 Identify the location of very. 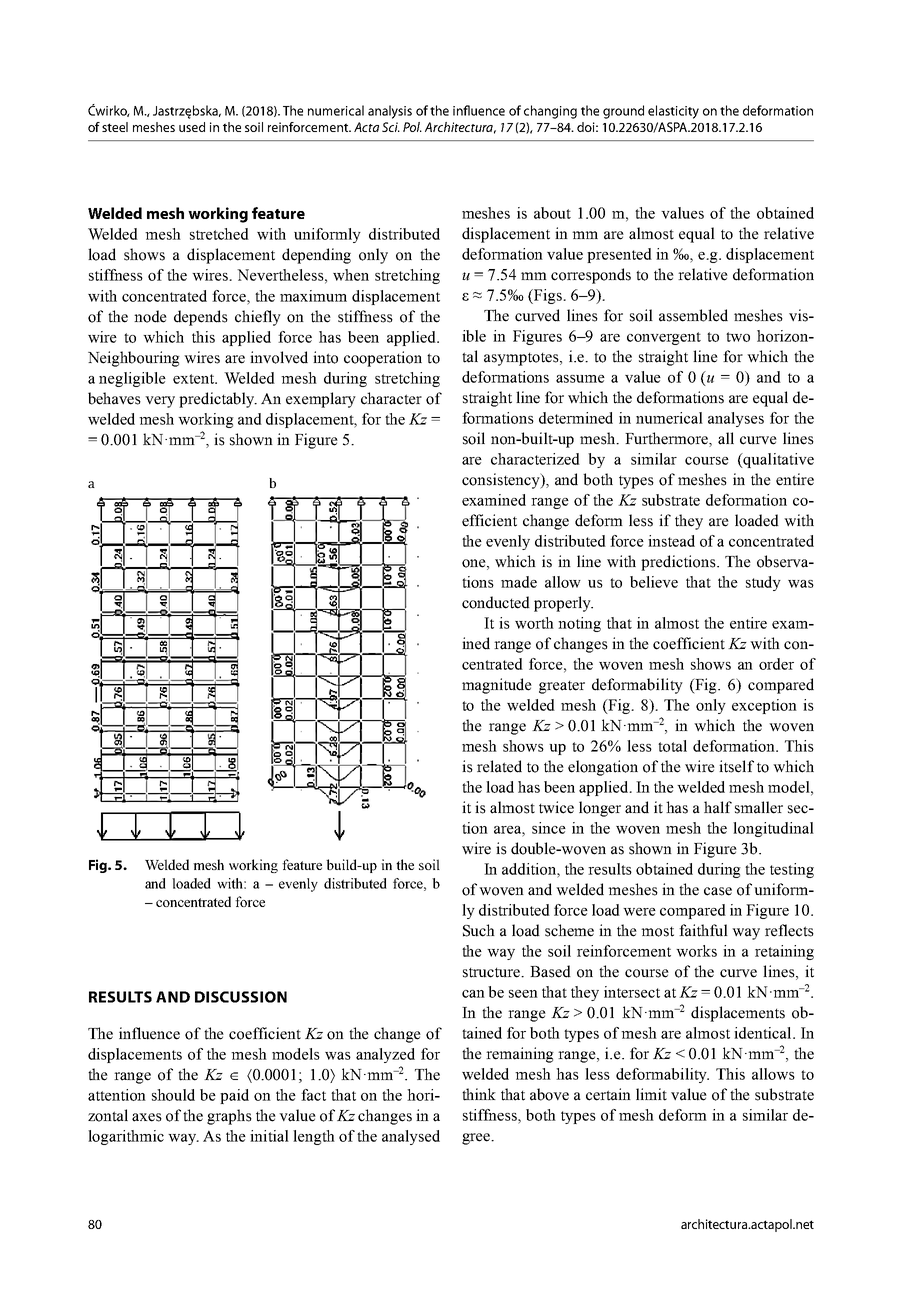
(160, 402).
